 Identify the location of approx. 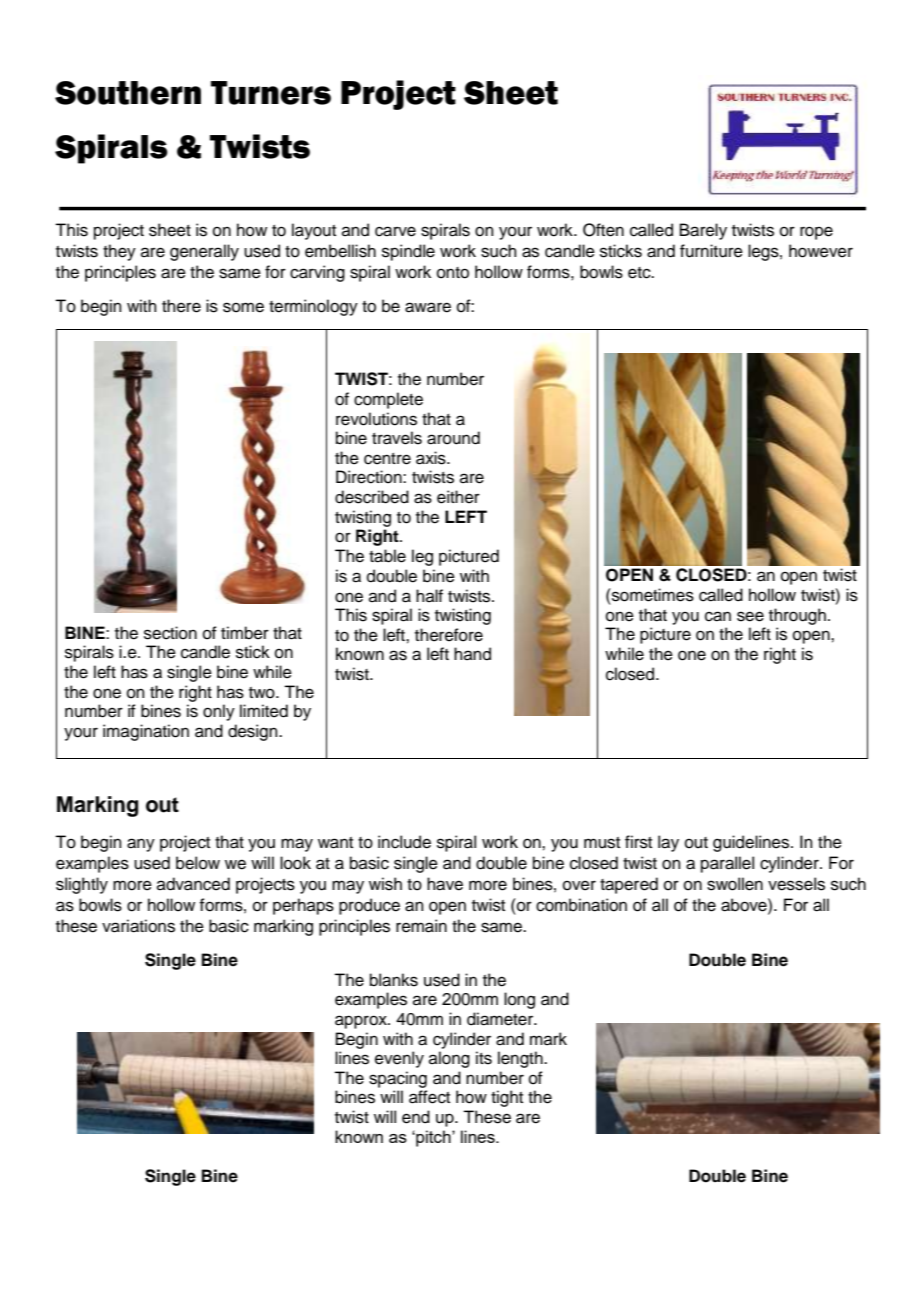
(362, 1022).
